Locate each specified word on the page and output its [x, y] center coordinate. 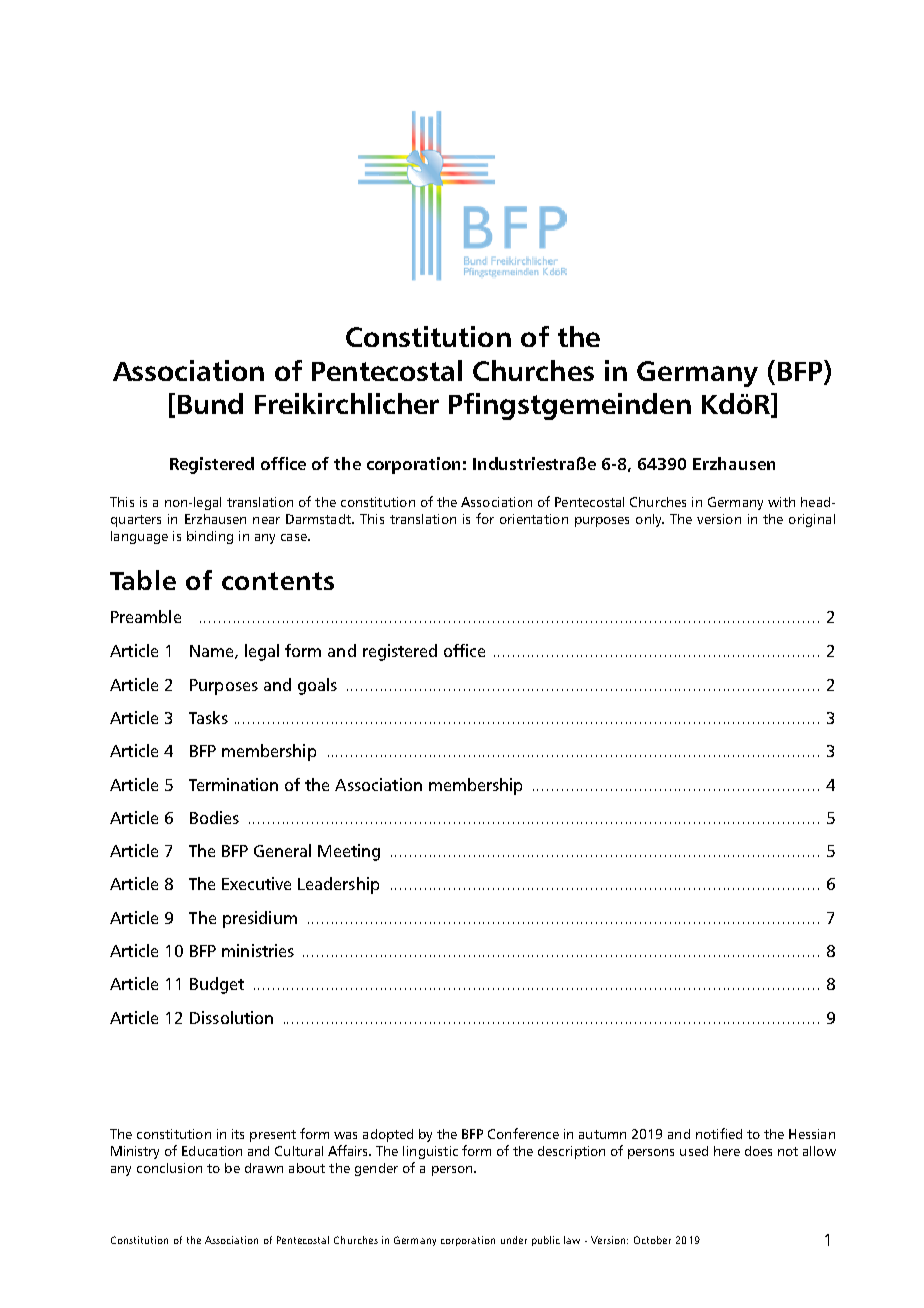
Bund [210, 403]
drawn [264, 1168]
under [514, 1240]
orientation [534, 519]
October [652, 1240]
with [781, 502]
